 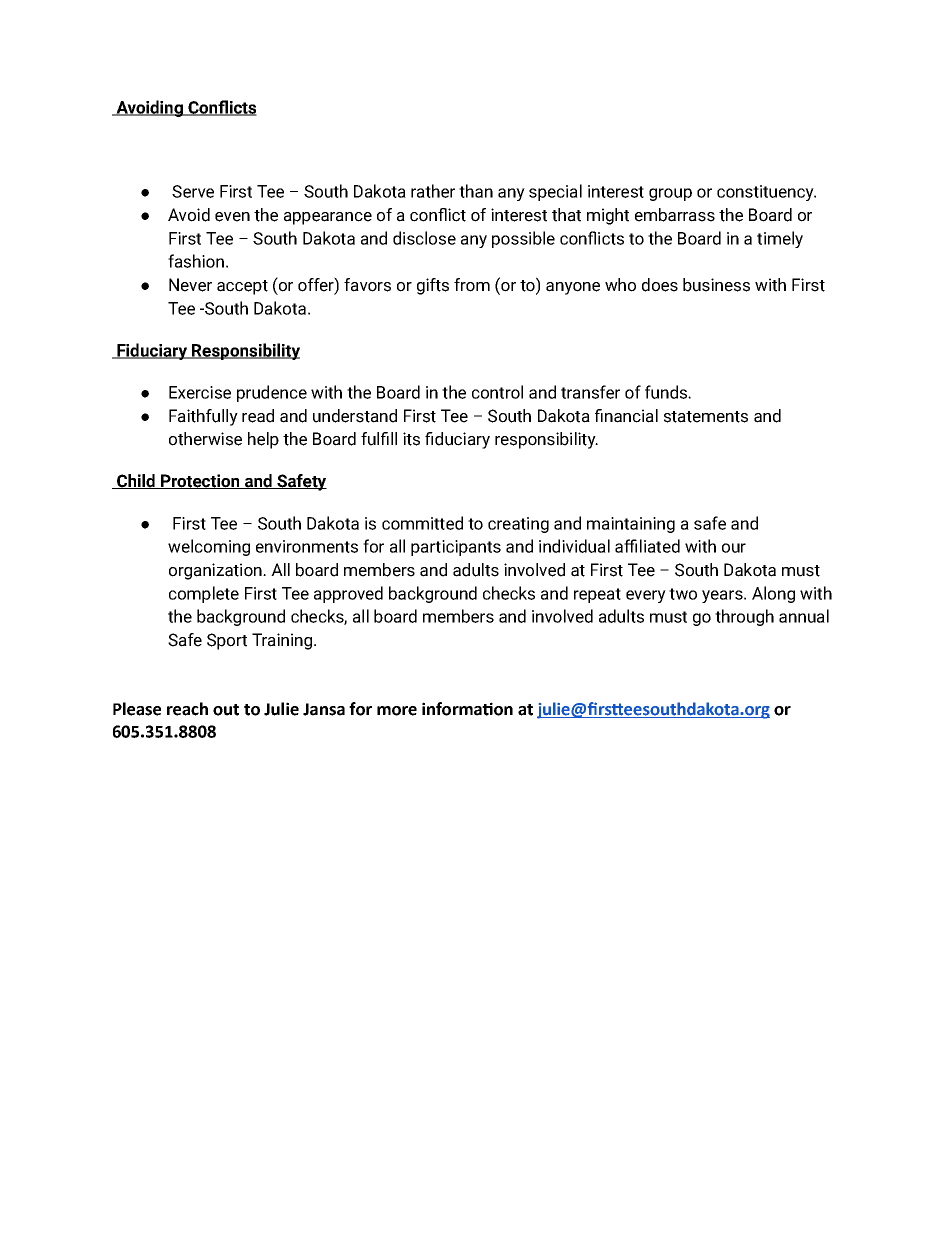 What do you see at coordinates (472, 285) in the image?
I see `from` at bounding box center [472, 285].
